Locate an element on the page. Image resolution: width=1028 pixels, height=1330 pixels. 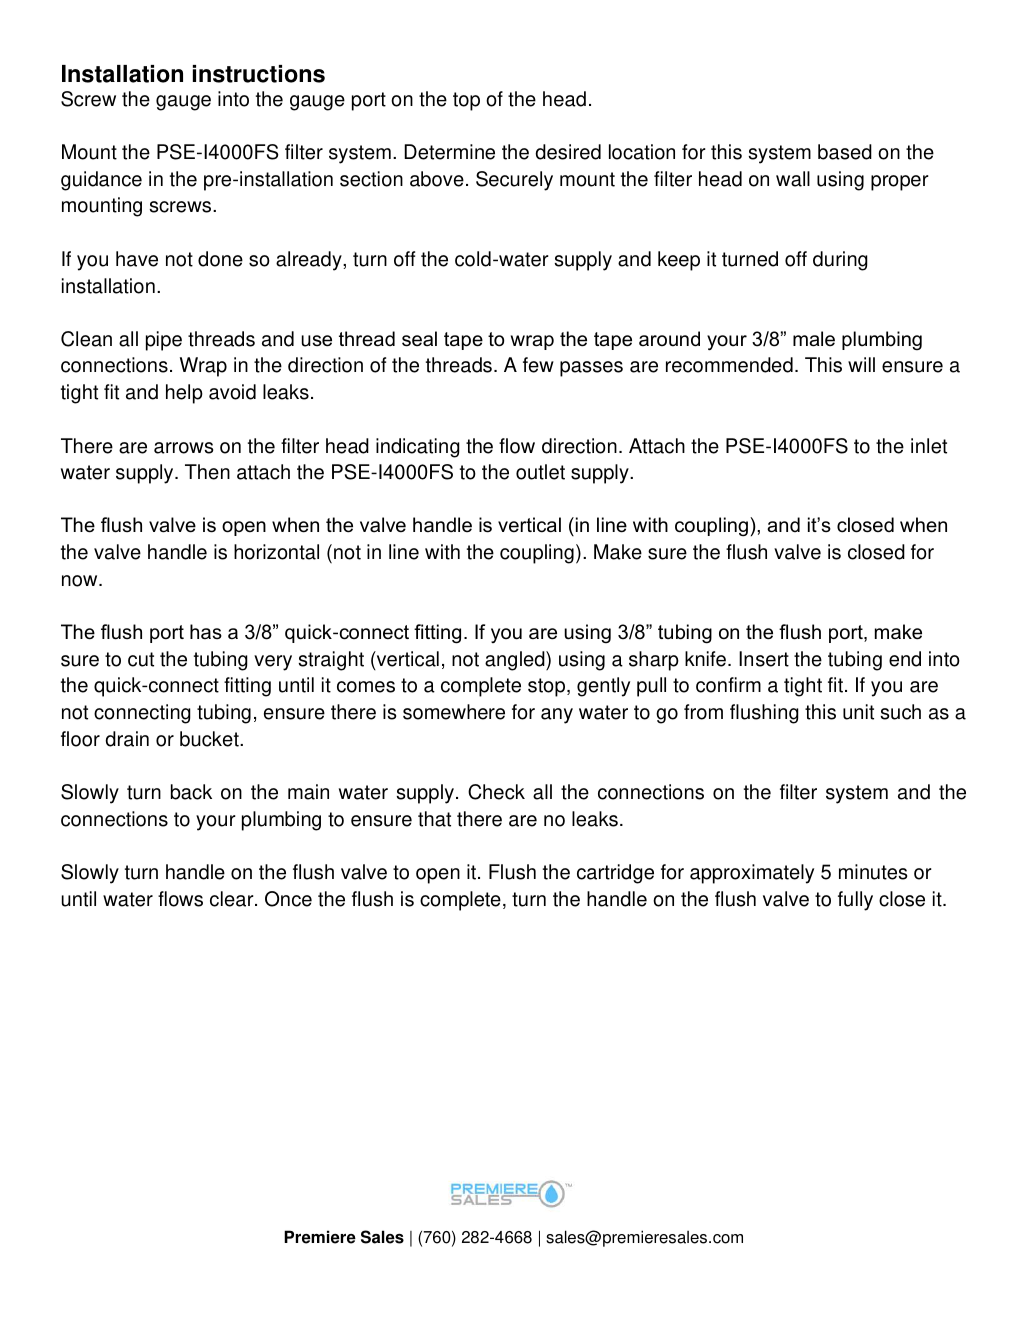
has is located at coordinates (206, 632).
